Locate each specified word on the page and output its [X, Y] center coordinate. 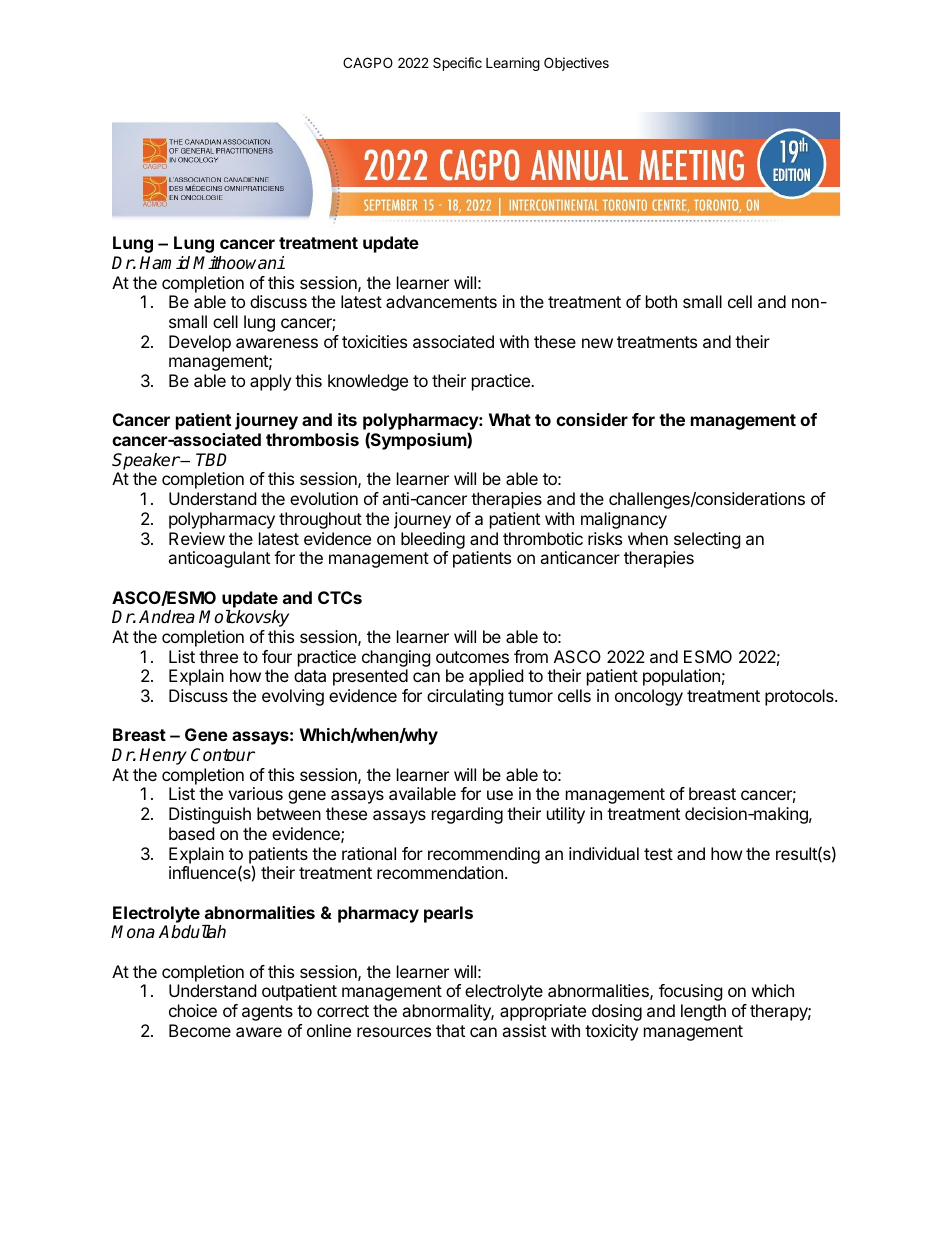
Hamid [164, 263]
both [661, 301]
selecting [707, 540]
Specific [457, 64]
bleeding [433, 540]
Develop [200, 343]
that [450, 1030]
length [703, 1012]
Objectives [576, 64]
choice [193, 1010]
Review [197, 538]
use [500, 795]
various [255, 793]
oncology [649, 697]
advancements [441, 301]
